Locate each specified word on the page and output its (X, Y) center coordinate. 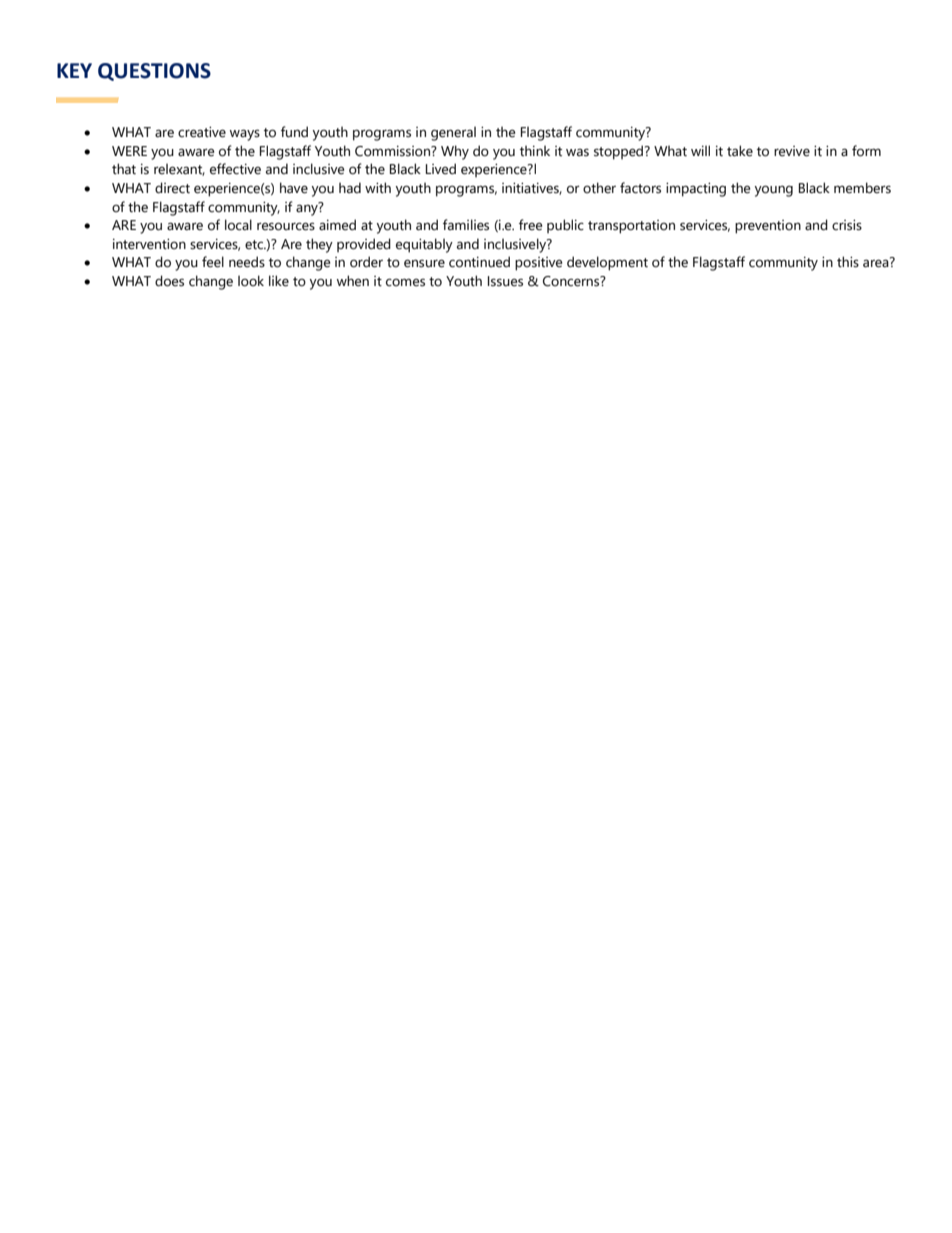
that (124, 169)
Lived (441, 169)
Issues (505, 281)
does (169, 281)
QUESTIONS (154, 72)
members (862, 188)
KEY (74, 70)
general (453, 133)
